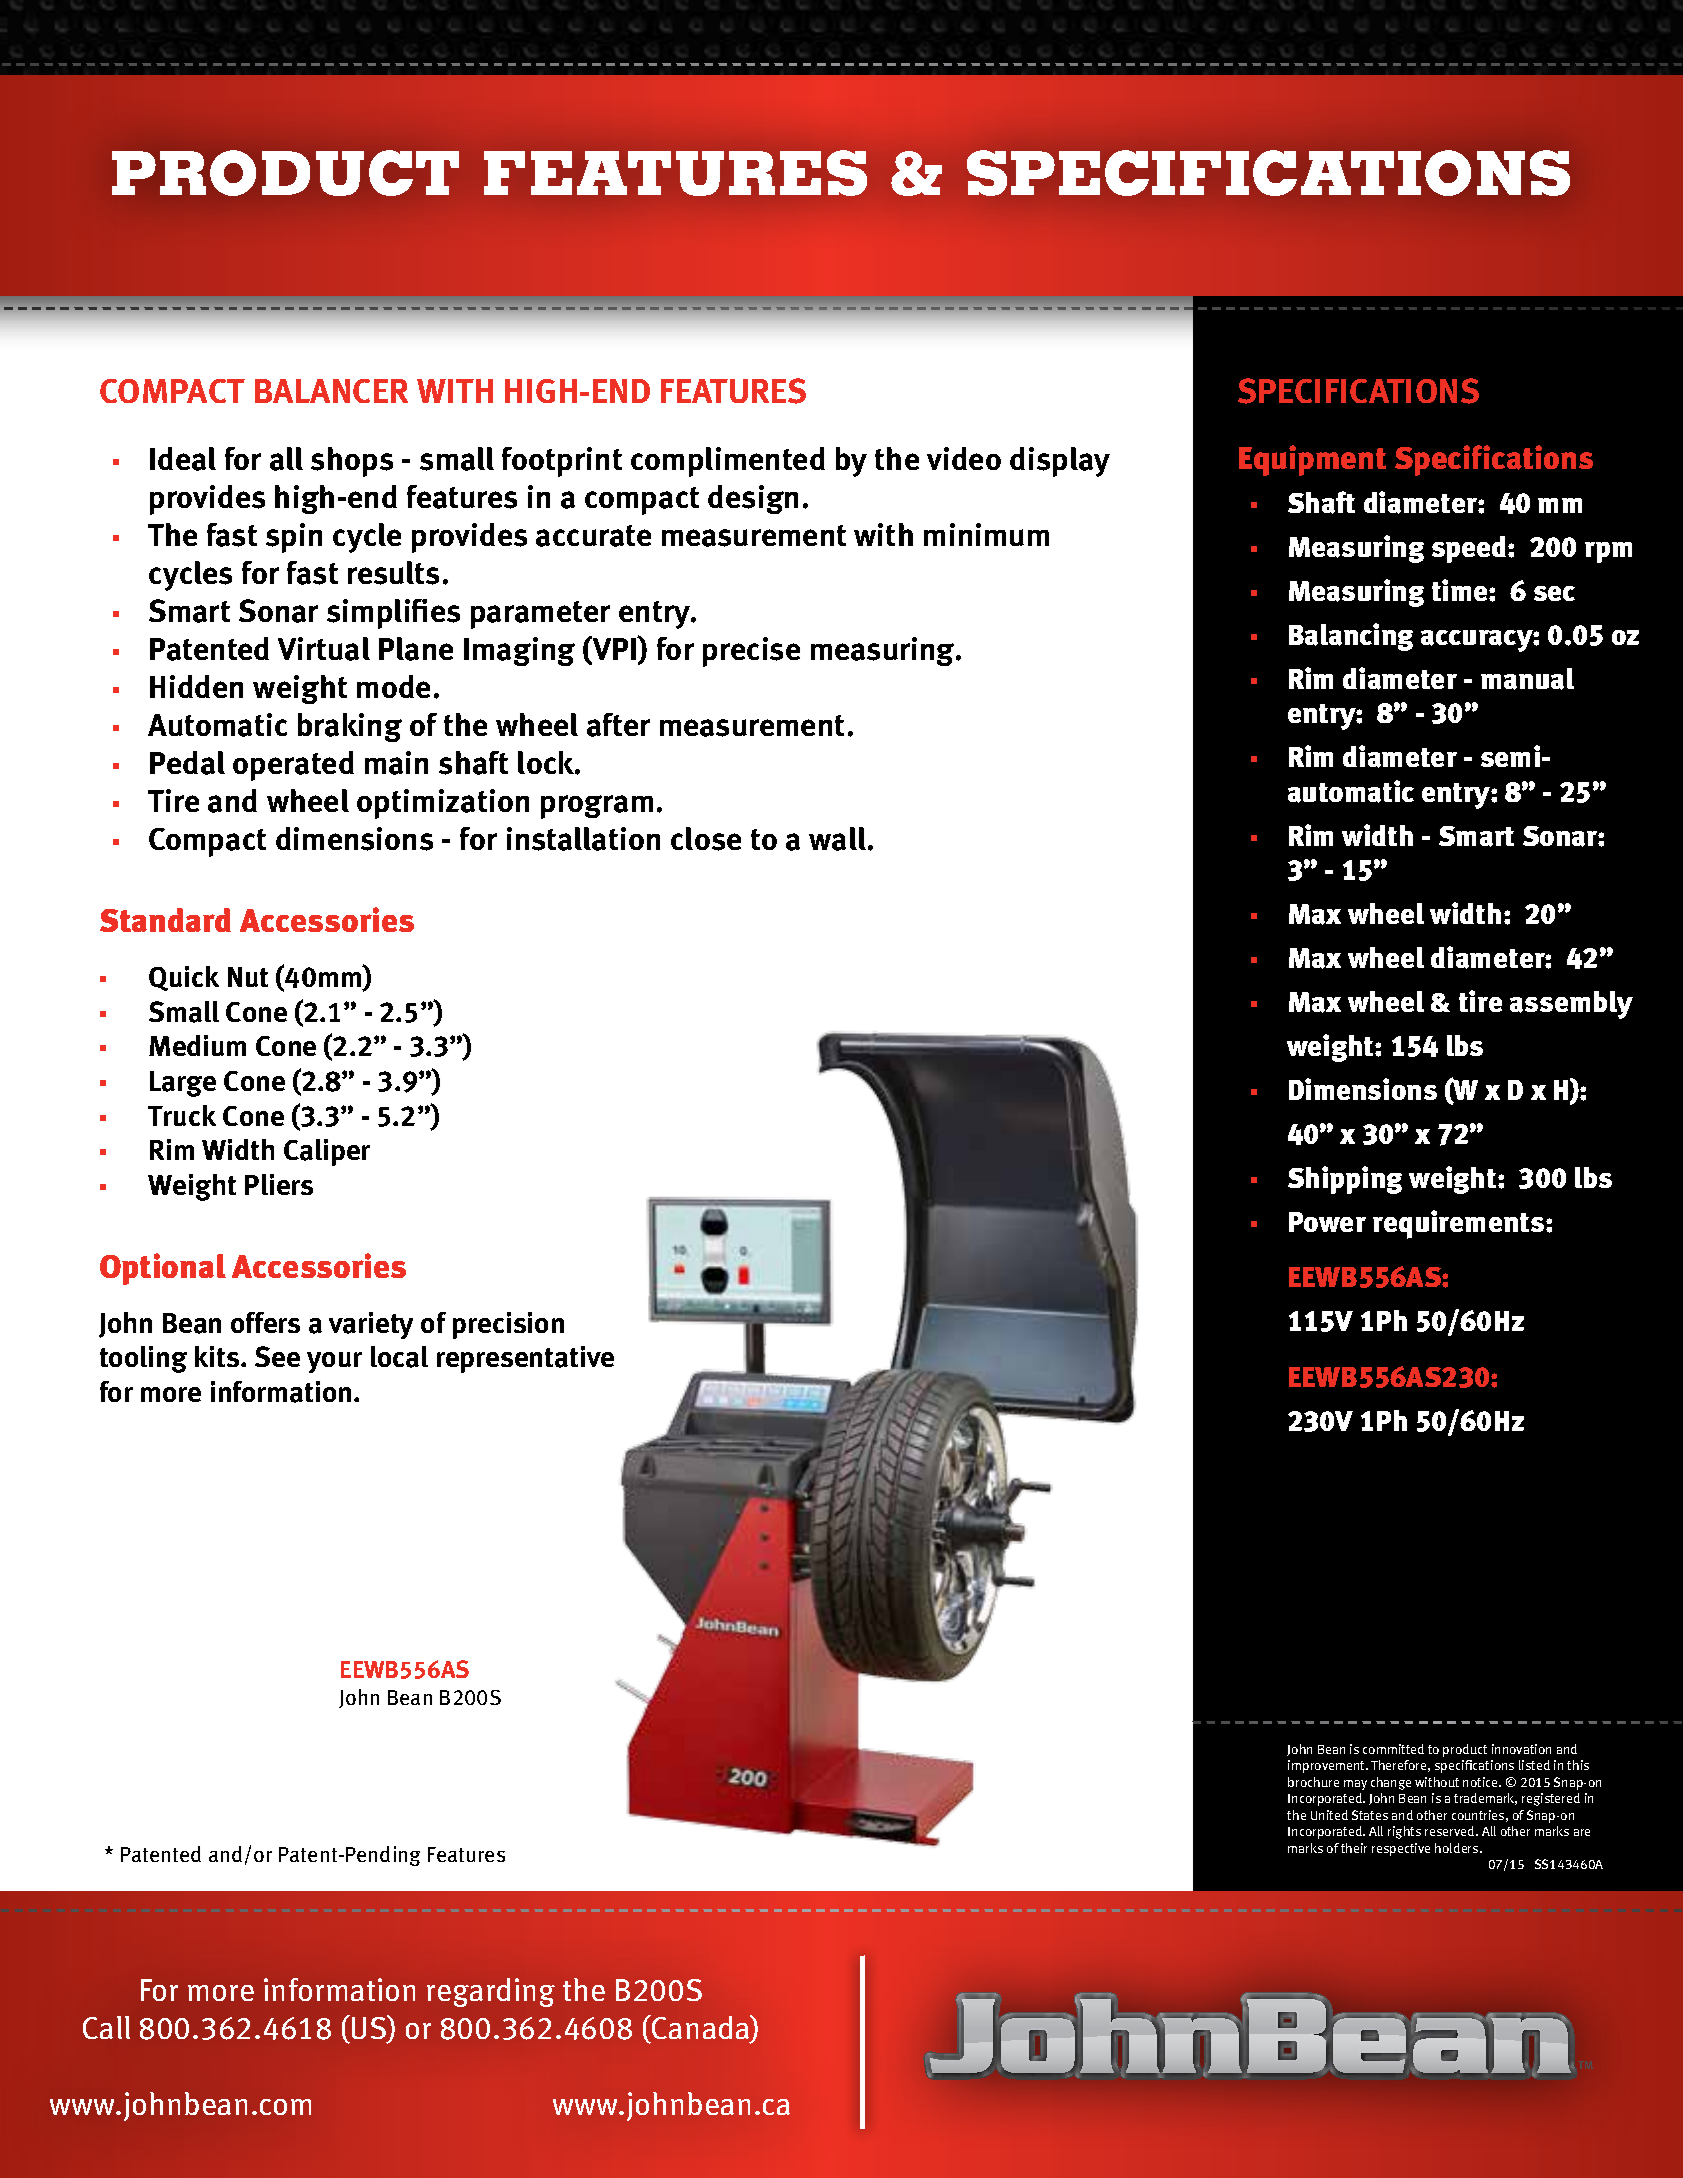  I want to click on shops, so click(352, 462).
